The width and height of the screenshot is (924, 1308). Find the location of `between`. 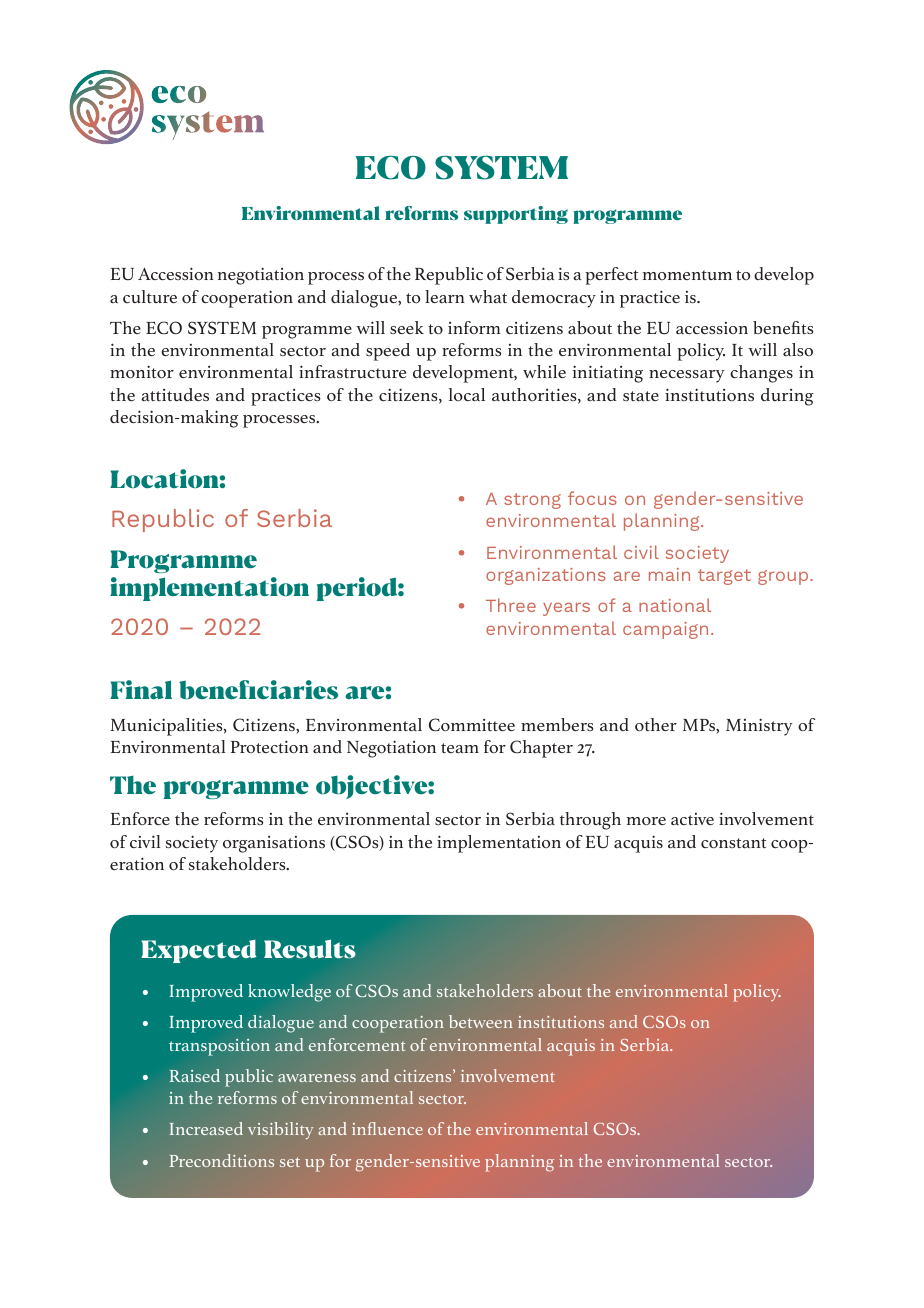

between is located at coordinates (481, 1021).
